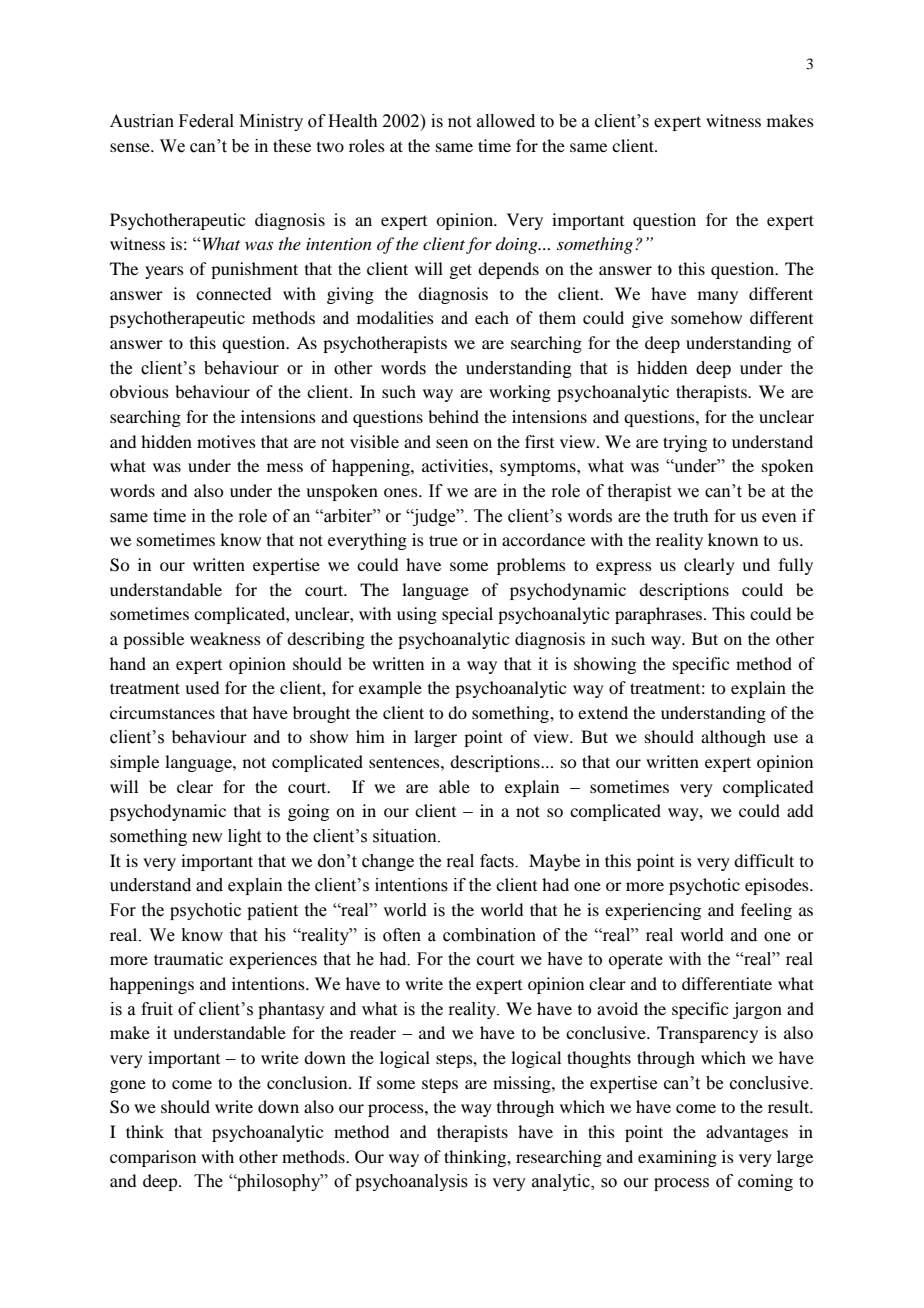  I want to click on psychoanalysis, so click(411, 1182).
